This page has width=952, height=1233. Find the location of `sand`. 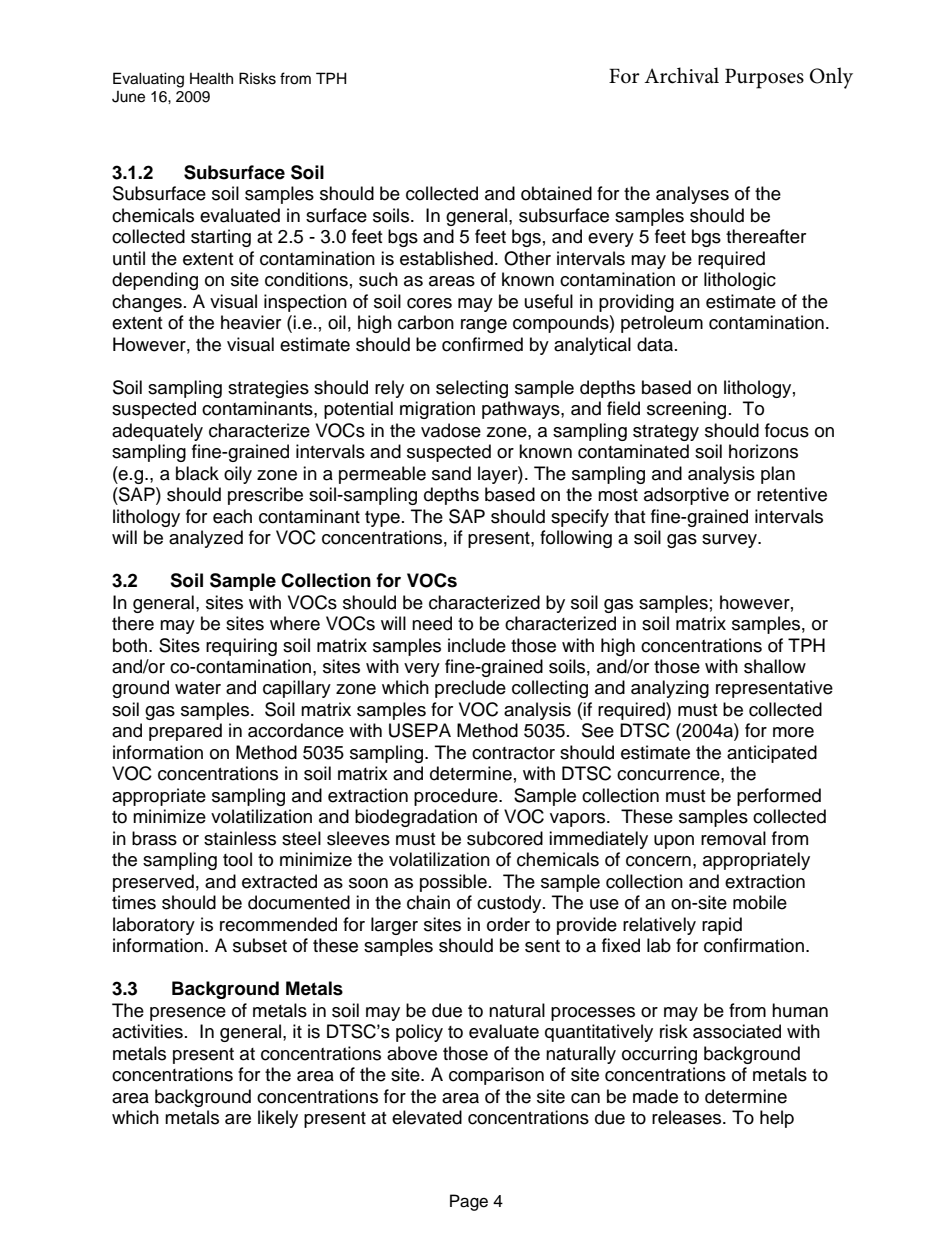

sand is located at coordinates (451, 473).
